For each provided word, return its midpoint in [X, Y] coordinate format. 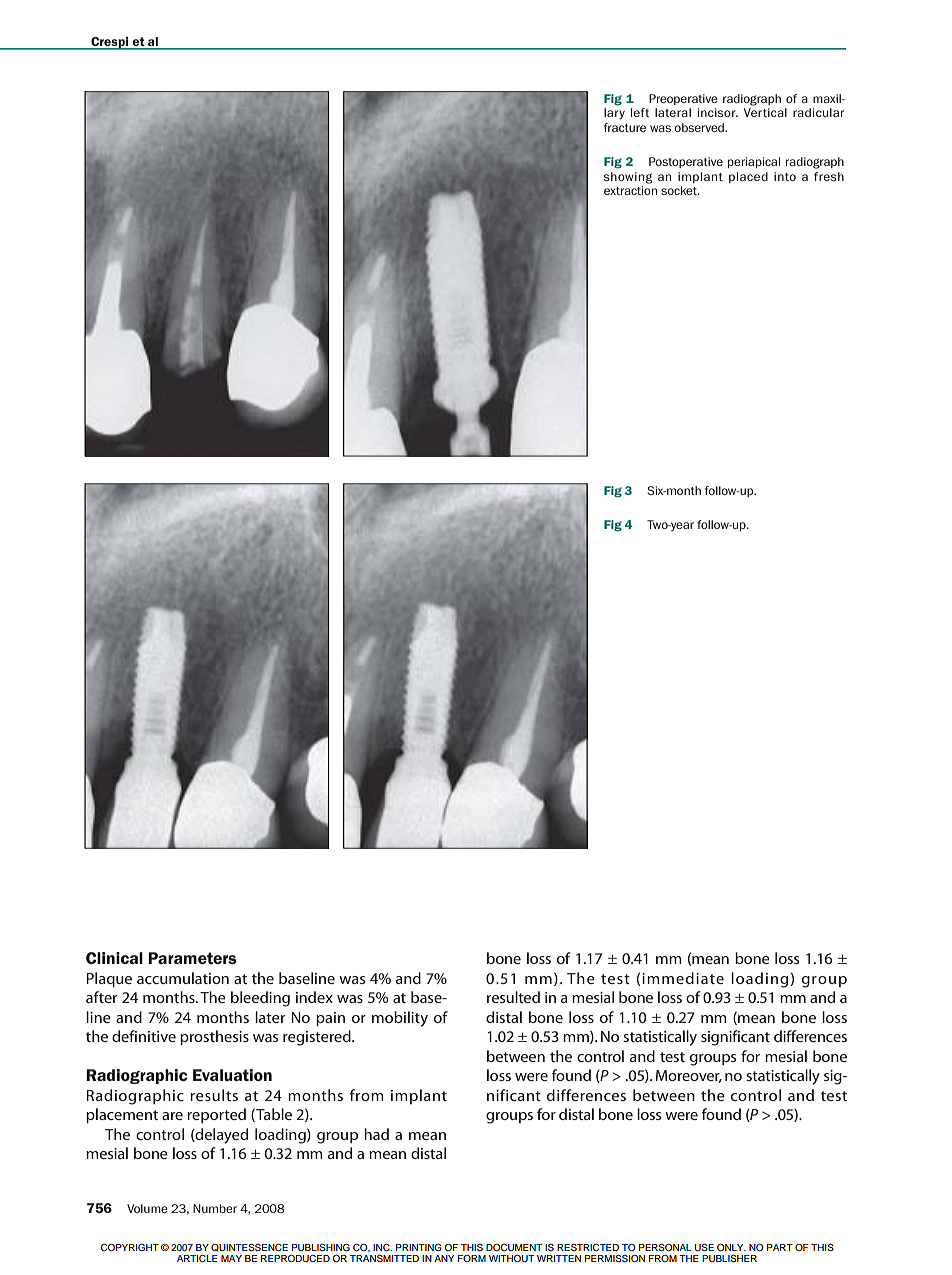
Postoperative [686, 162]
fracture [625, 127]
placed [748, 177]
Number [215, 1208]
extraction [630, 190]
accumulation [183, 978]
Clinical [114, 958]
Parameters [192, 958]
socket [680, 190]
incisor [718, 112]
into [785, 176]
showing [628, 178]
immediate [683, 978]
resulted [513, 997]
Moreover [689, 1076]
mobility [400, 1019]
